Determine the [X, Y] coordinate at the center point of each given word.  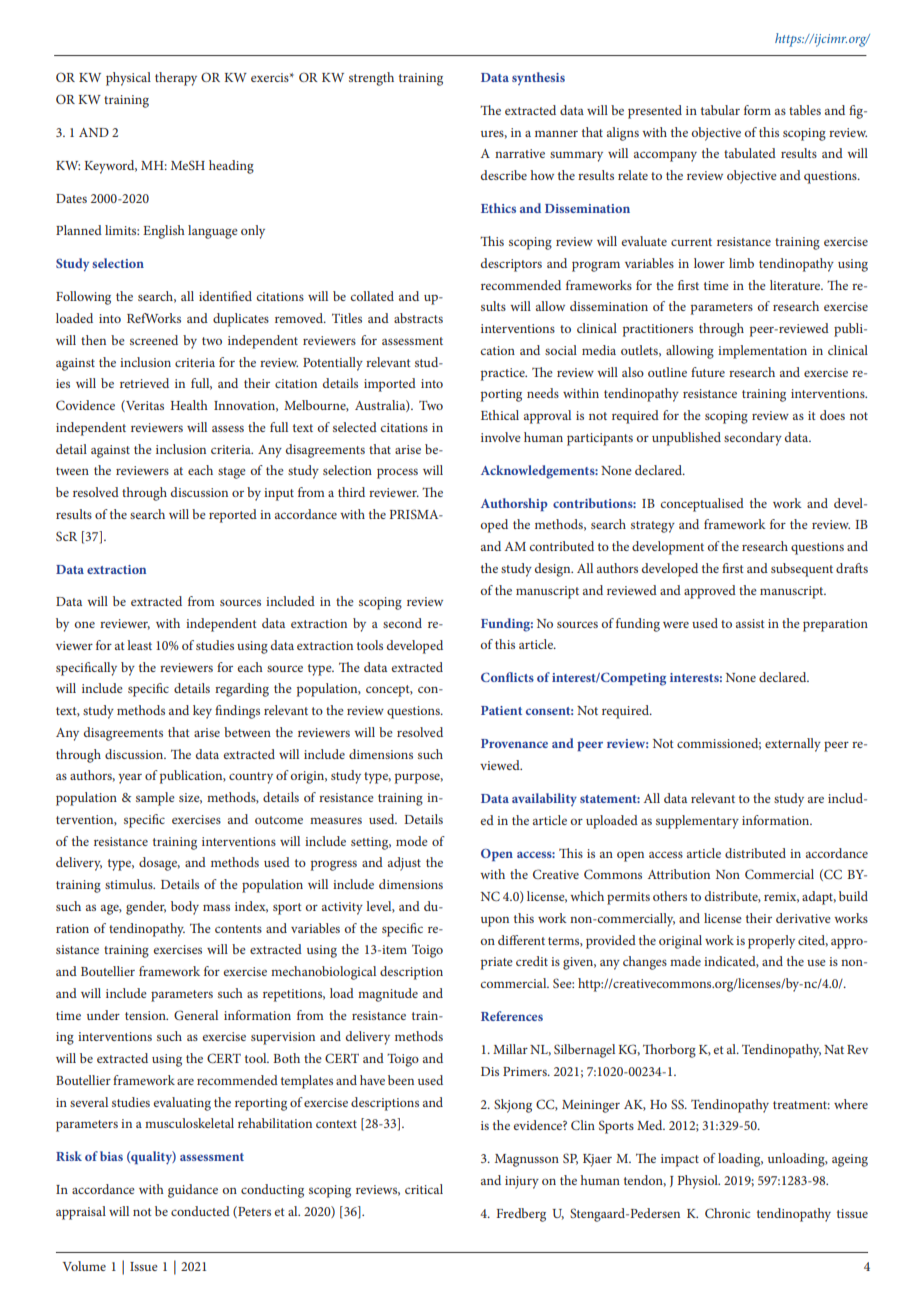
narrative [520, 153]
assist [750, 623]
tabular [720, 110]
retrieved [144, 383]
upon [495, 921]
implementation [762, 352]
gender [146, 908]
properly [771, 942]
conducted [200, 1211]
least [139, 645]
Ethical [500, 415]
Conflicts [507, 677]
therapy [176, 79]
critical [424, 1189]
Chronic [727, 1213]
